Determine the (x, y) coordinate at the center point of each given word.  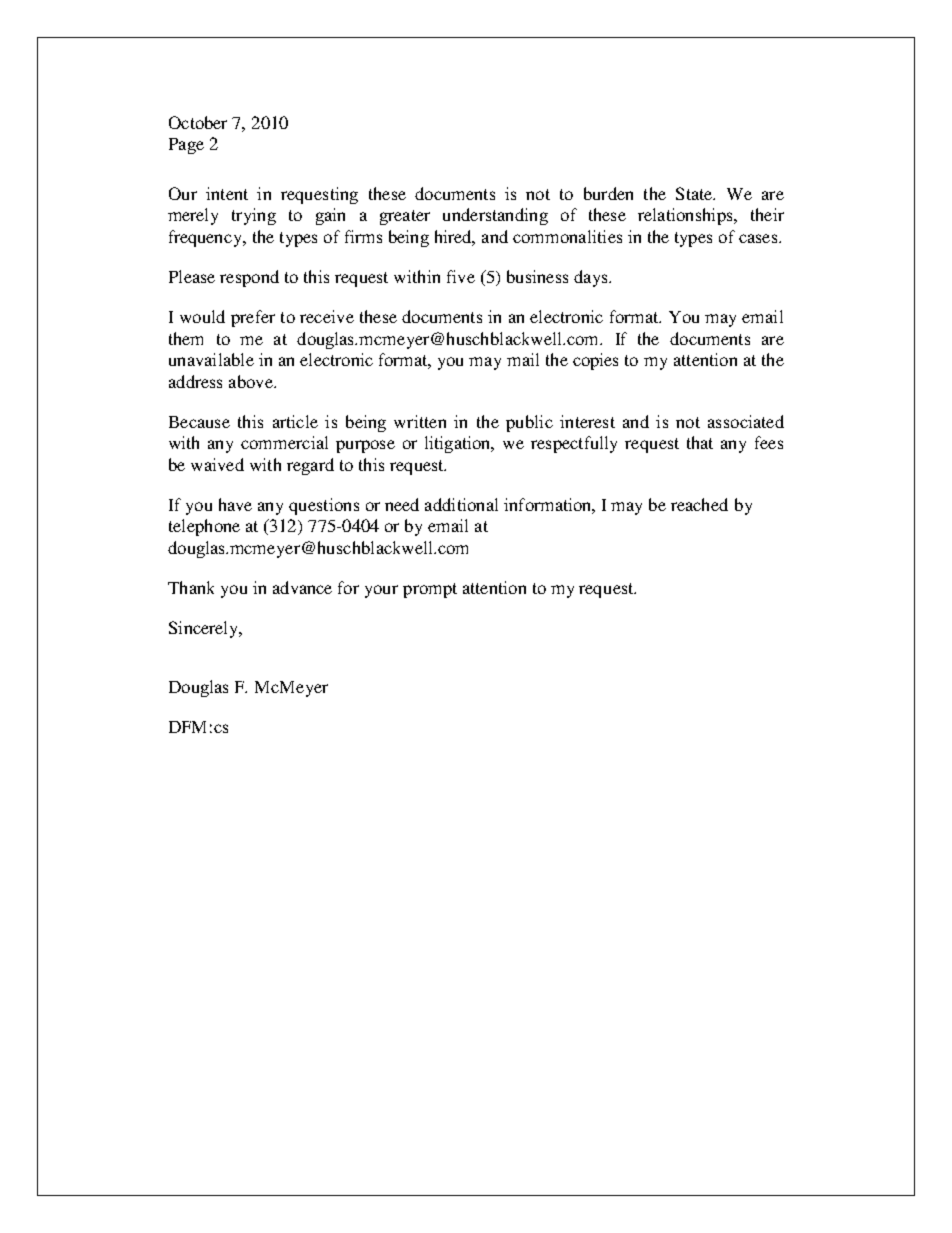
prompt (430, 590)
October (198, 122)
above (252, 381)
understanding (495, 216)
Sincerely (205, 629)
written (420, 421)
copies (595, 361)
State (695, 193)
